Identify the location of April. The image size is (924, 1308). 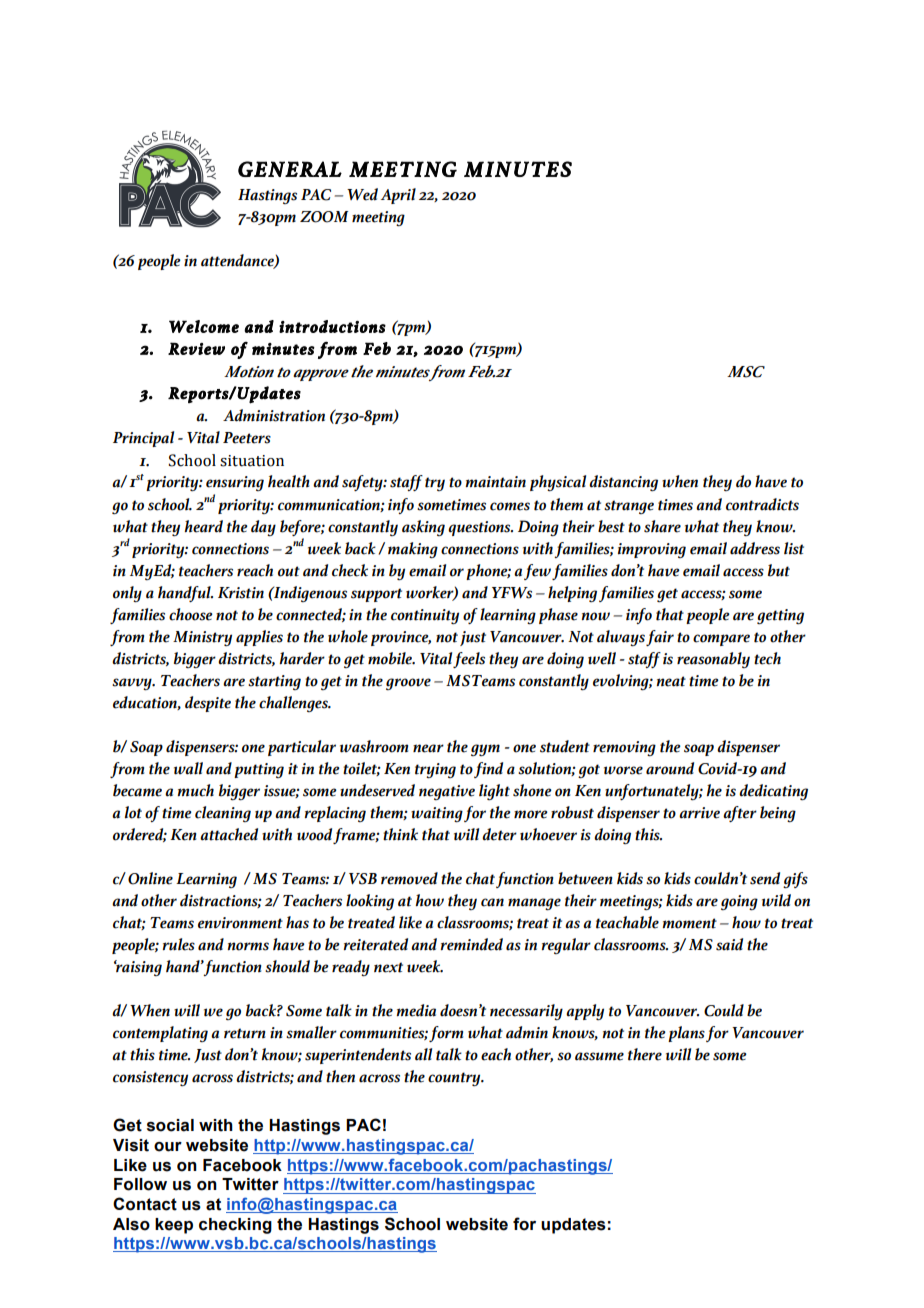
(398, 196).
